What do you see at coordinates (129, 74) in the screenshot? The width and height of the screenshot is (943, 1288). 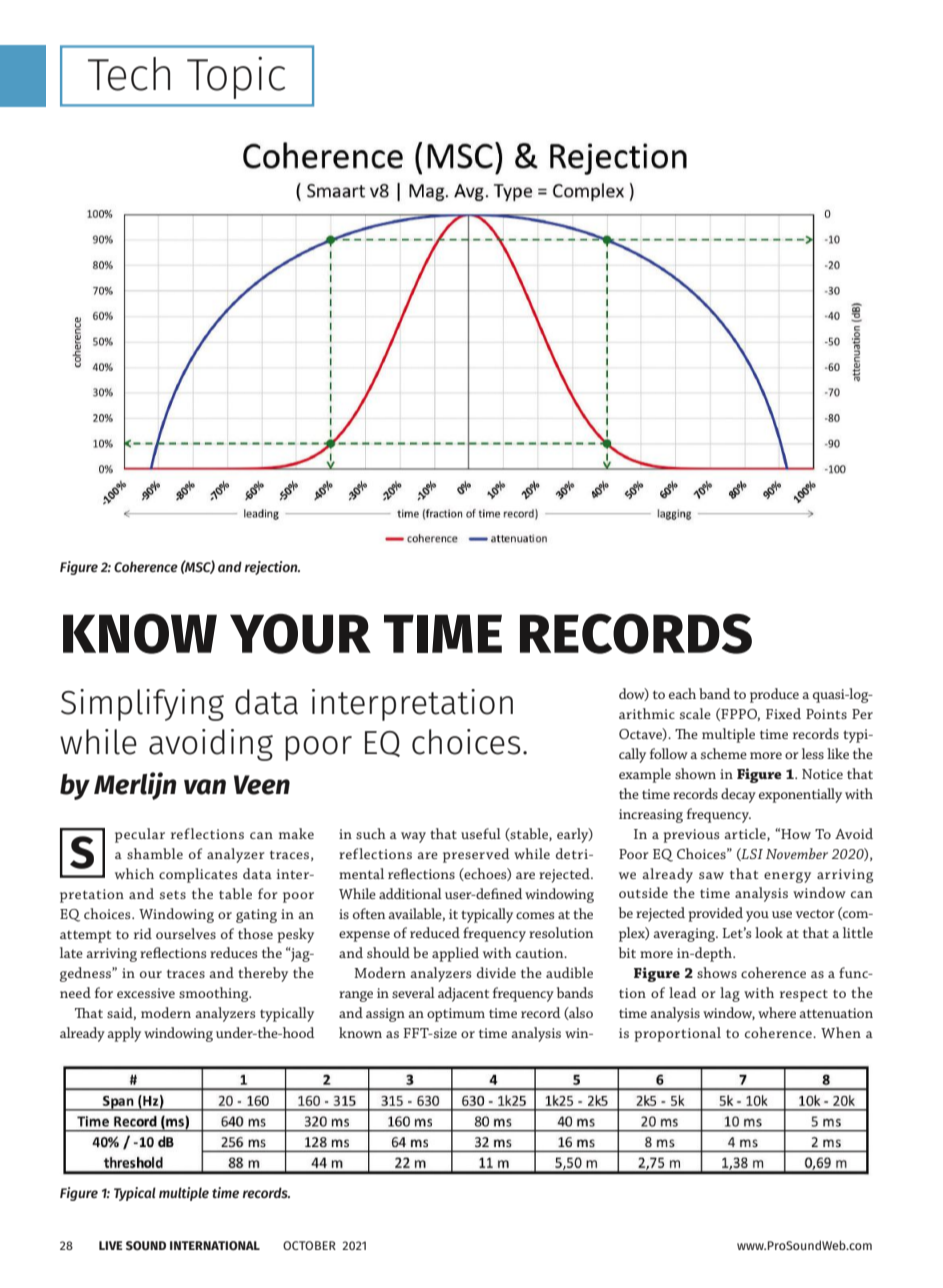 I see `Tech` at bounding box center [129, 74].
